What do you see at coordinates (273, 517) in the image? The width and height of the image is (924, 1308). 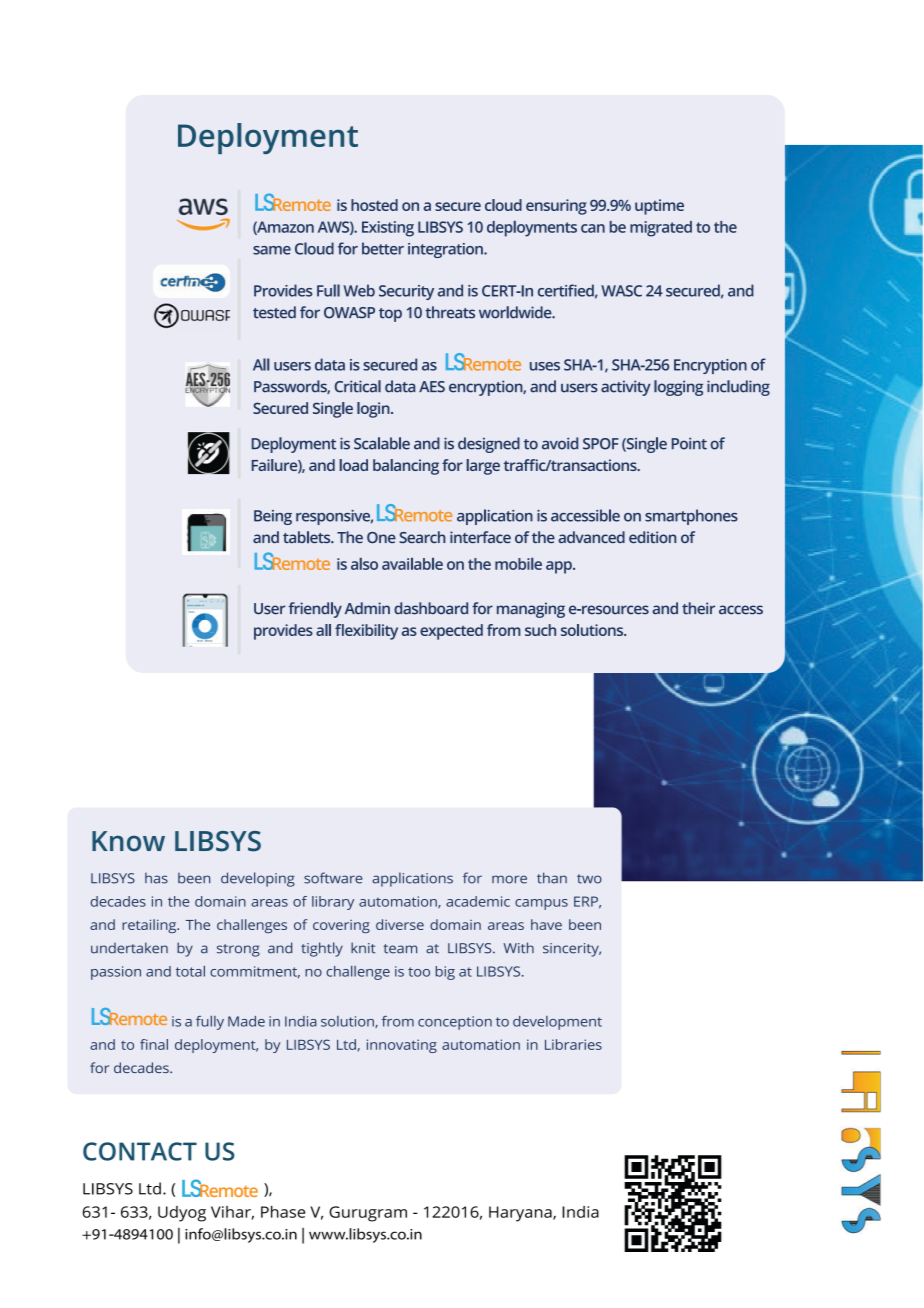 I see `Being` at bounding box center [273, 517].
